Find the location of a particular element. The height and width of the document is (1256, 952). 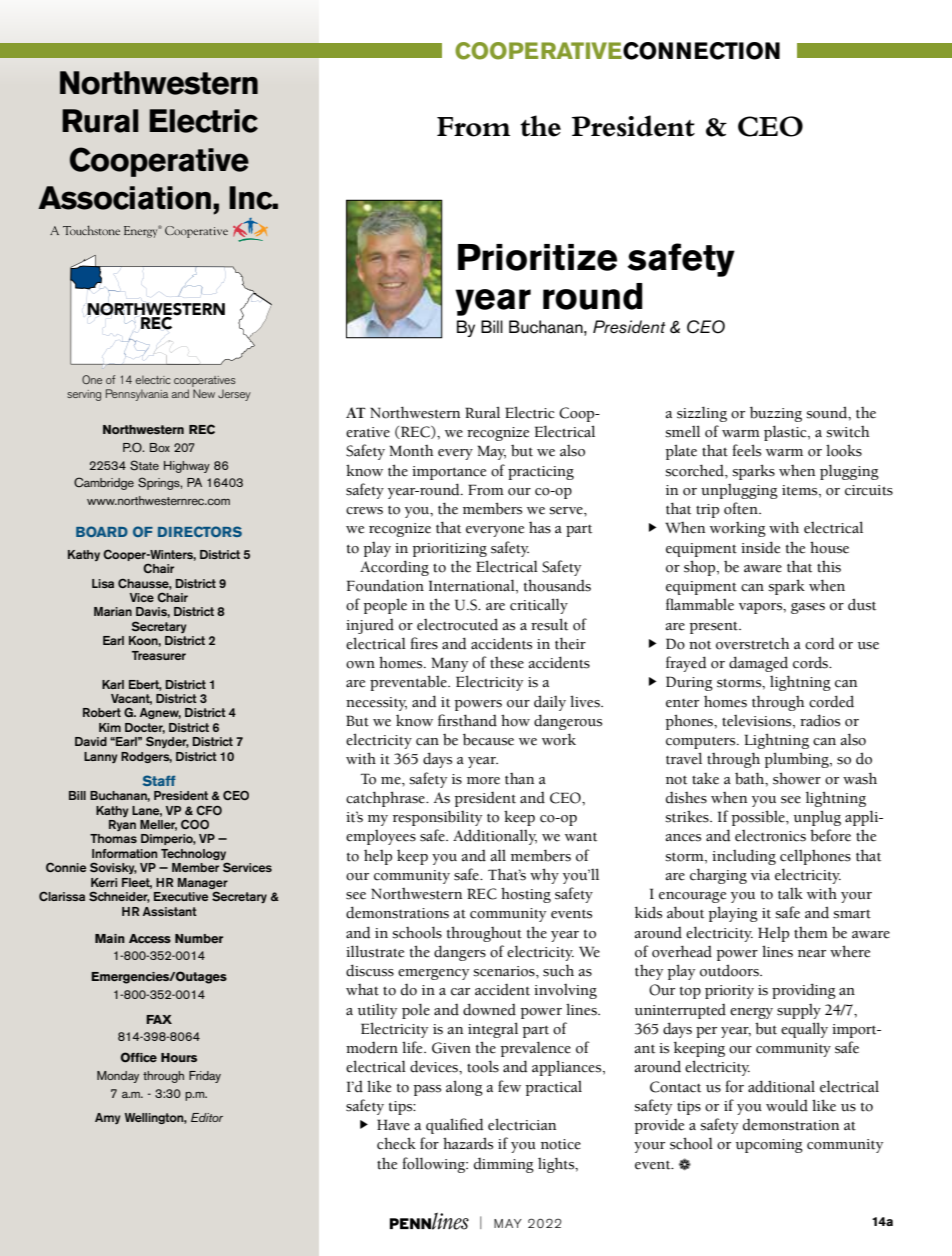

Assistant is located at coordinates (170, 911).
